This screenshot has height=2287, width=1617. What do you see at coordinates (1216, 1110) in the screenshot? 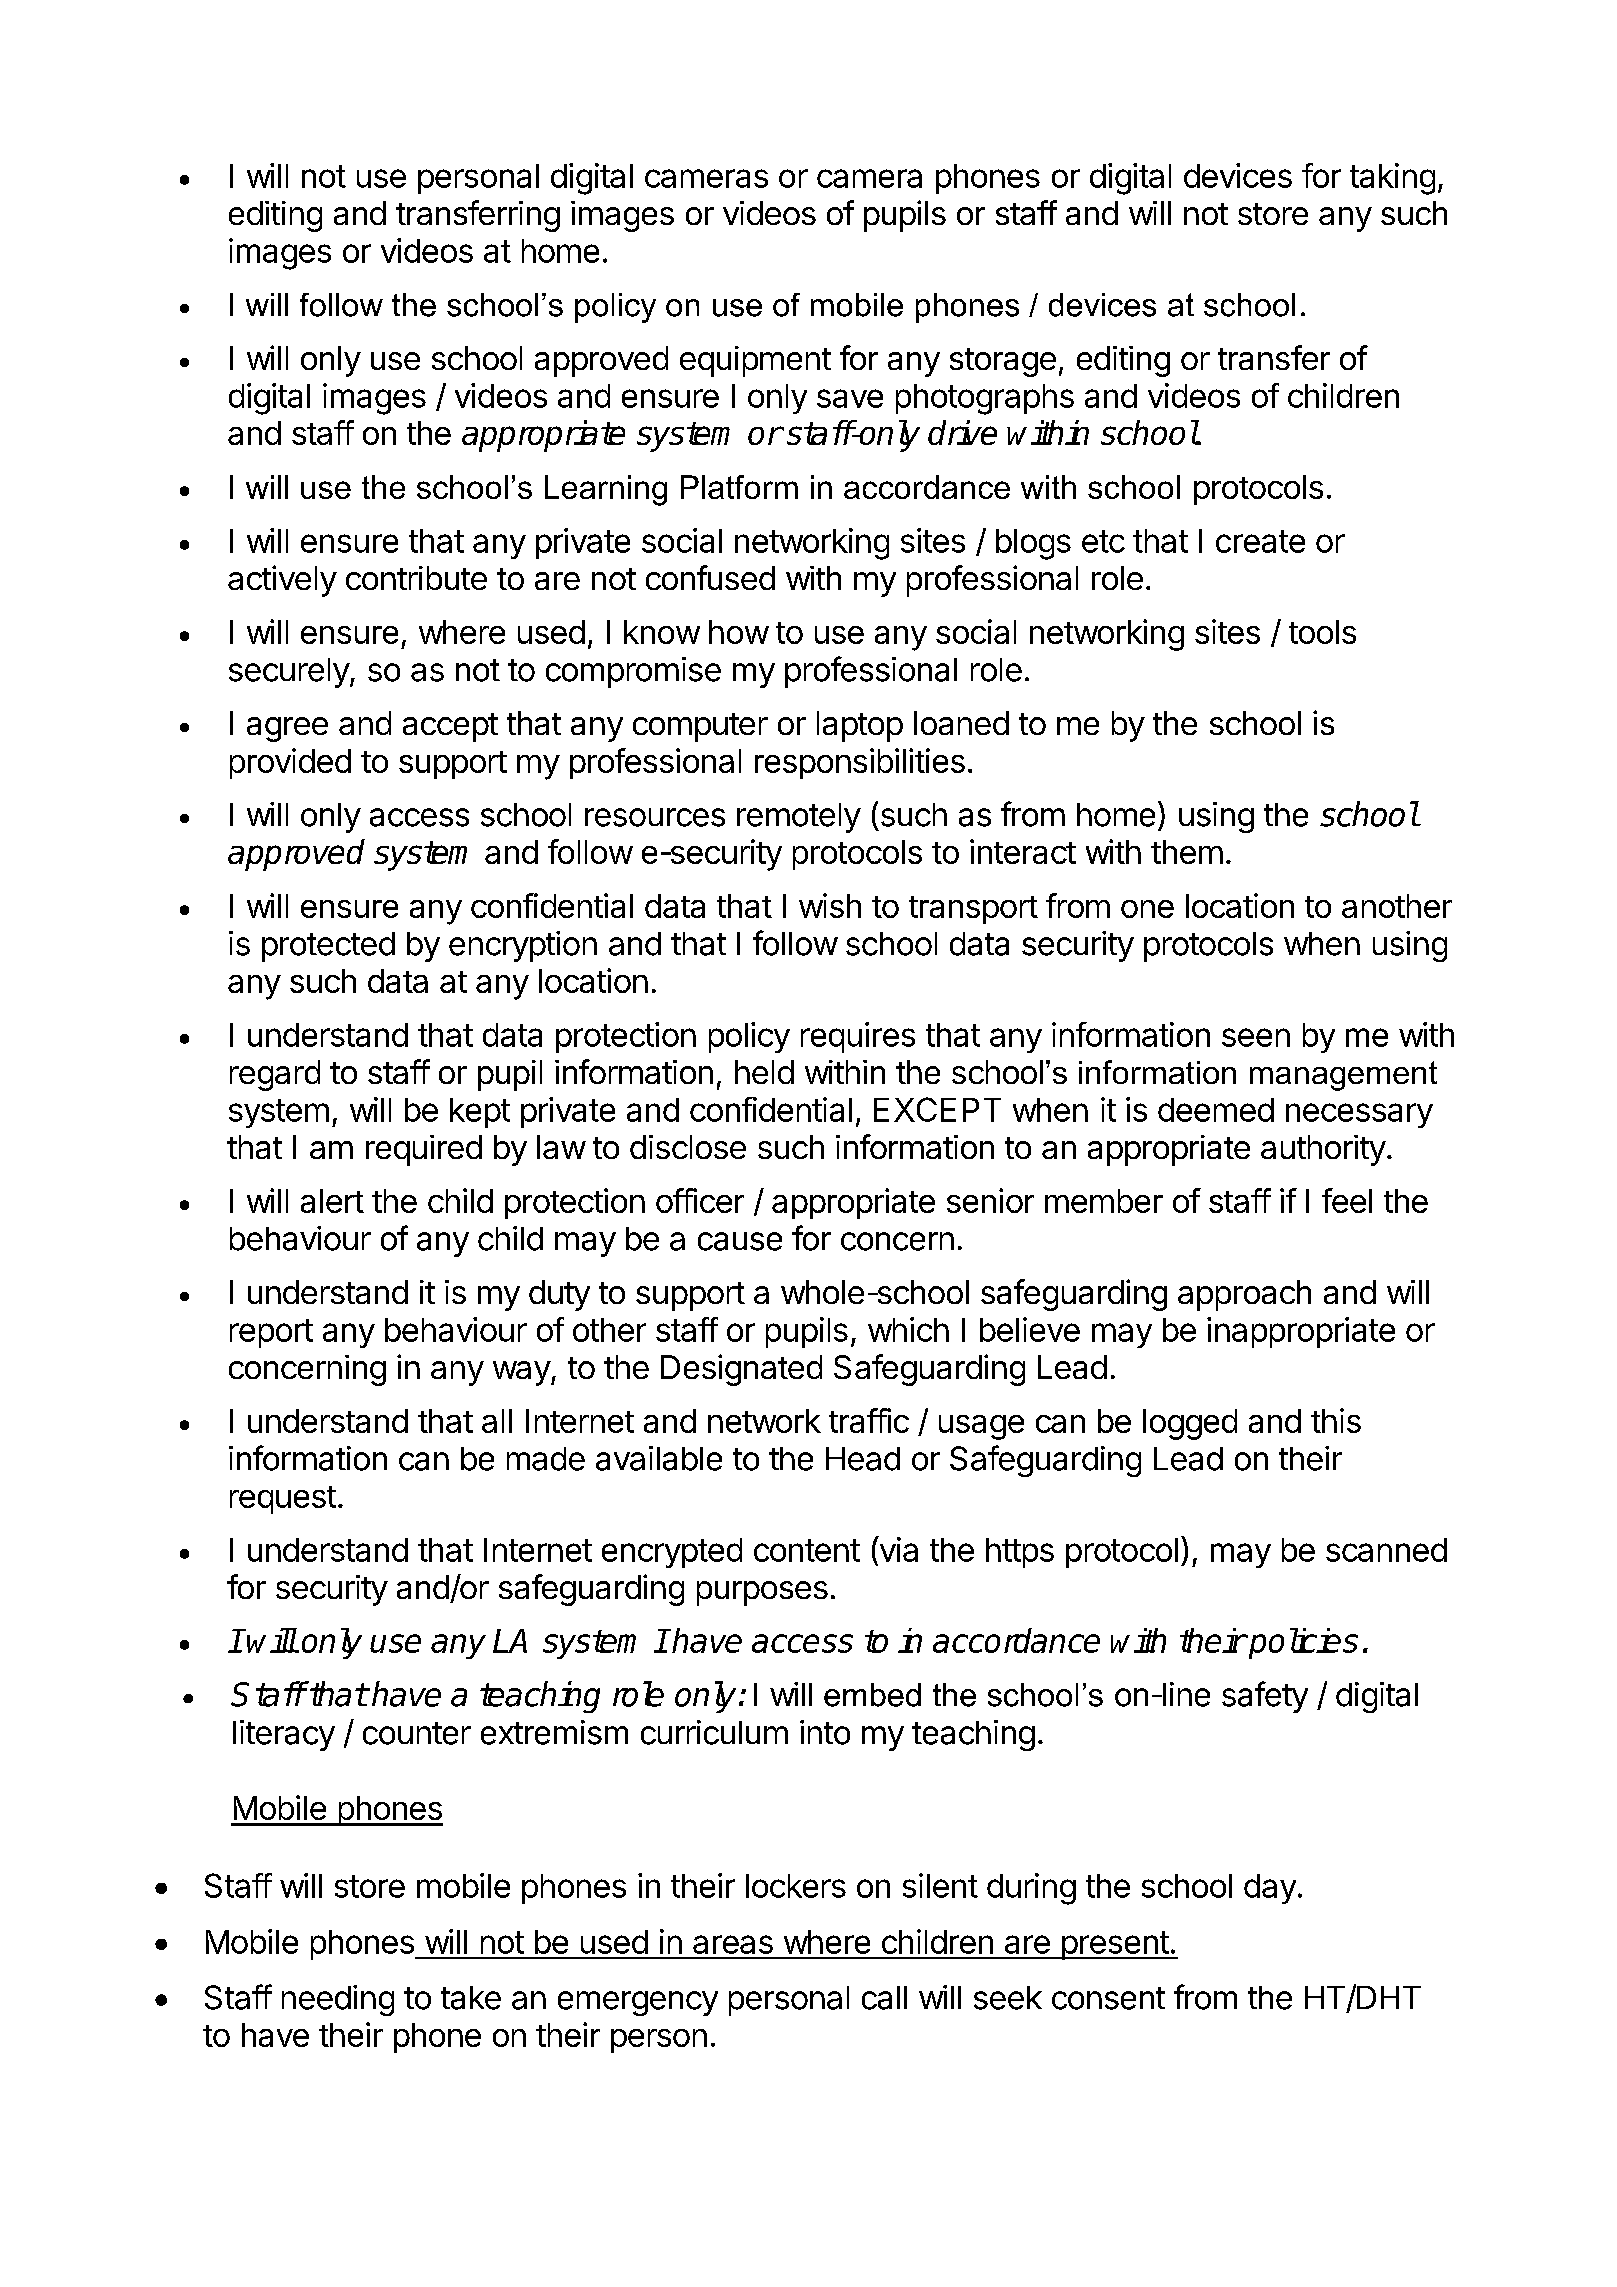
I see `deemed` at bounding box center [1216, 1110].
